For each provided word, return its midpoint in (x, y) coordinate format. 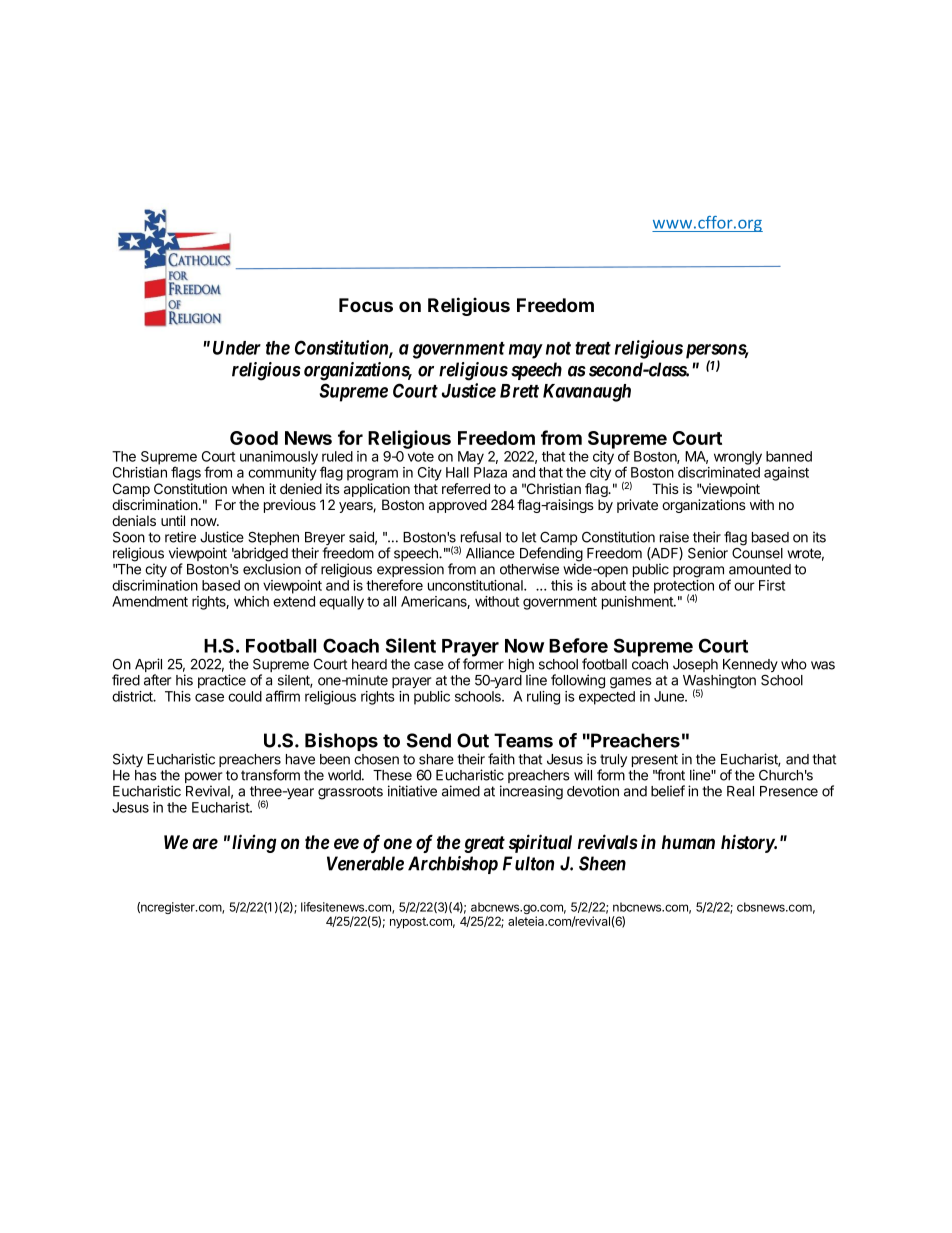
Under (237, 348)
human (688, 842)
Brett (519, 391)
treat (593, 348)
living (254, 843)
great (484, 844)
